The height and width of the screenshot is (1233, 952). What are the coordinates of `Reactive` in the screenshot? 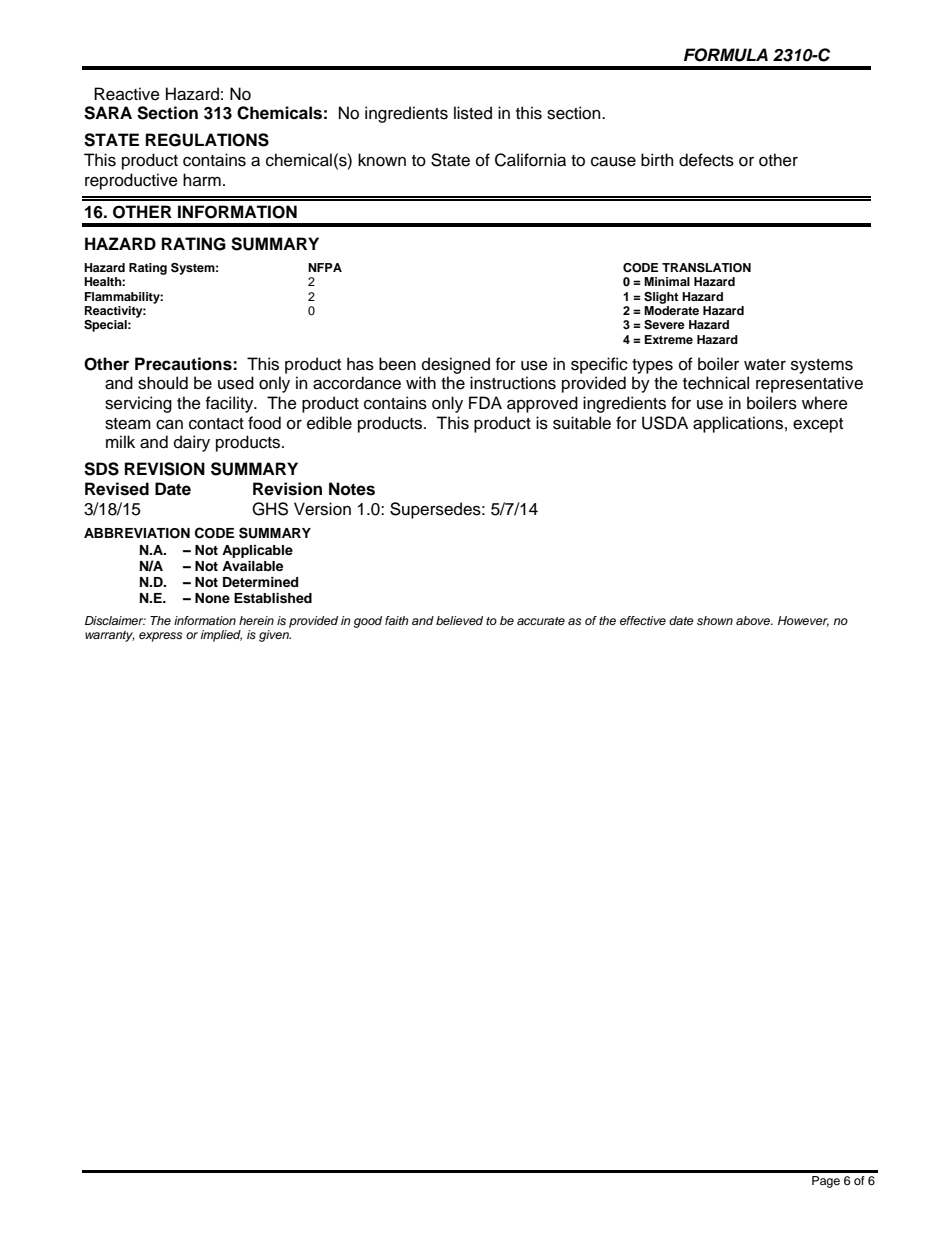 It's located at (127, 94).
